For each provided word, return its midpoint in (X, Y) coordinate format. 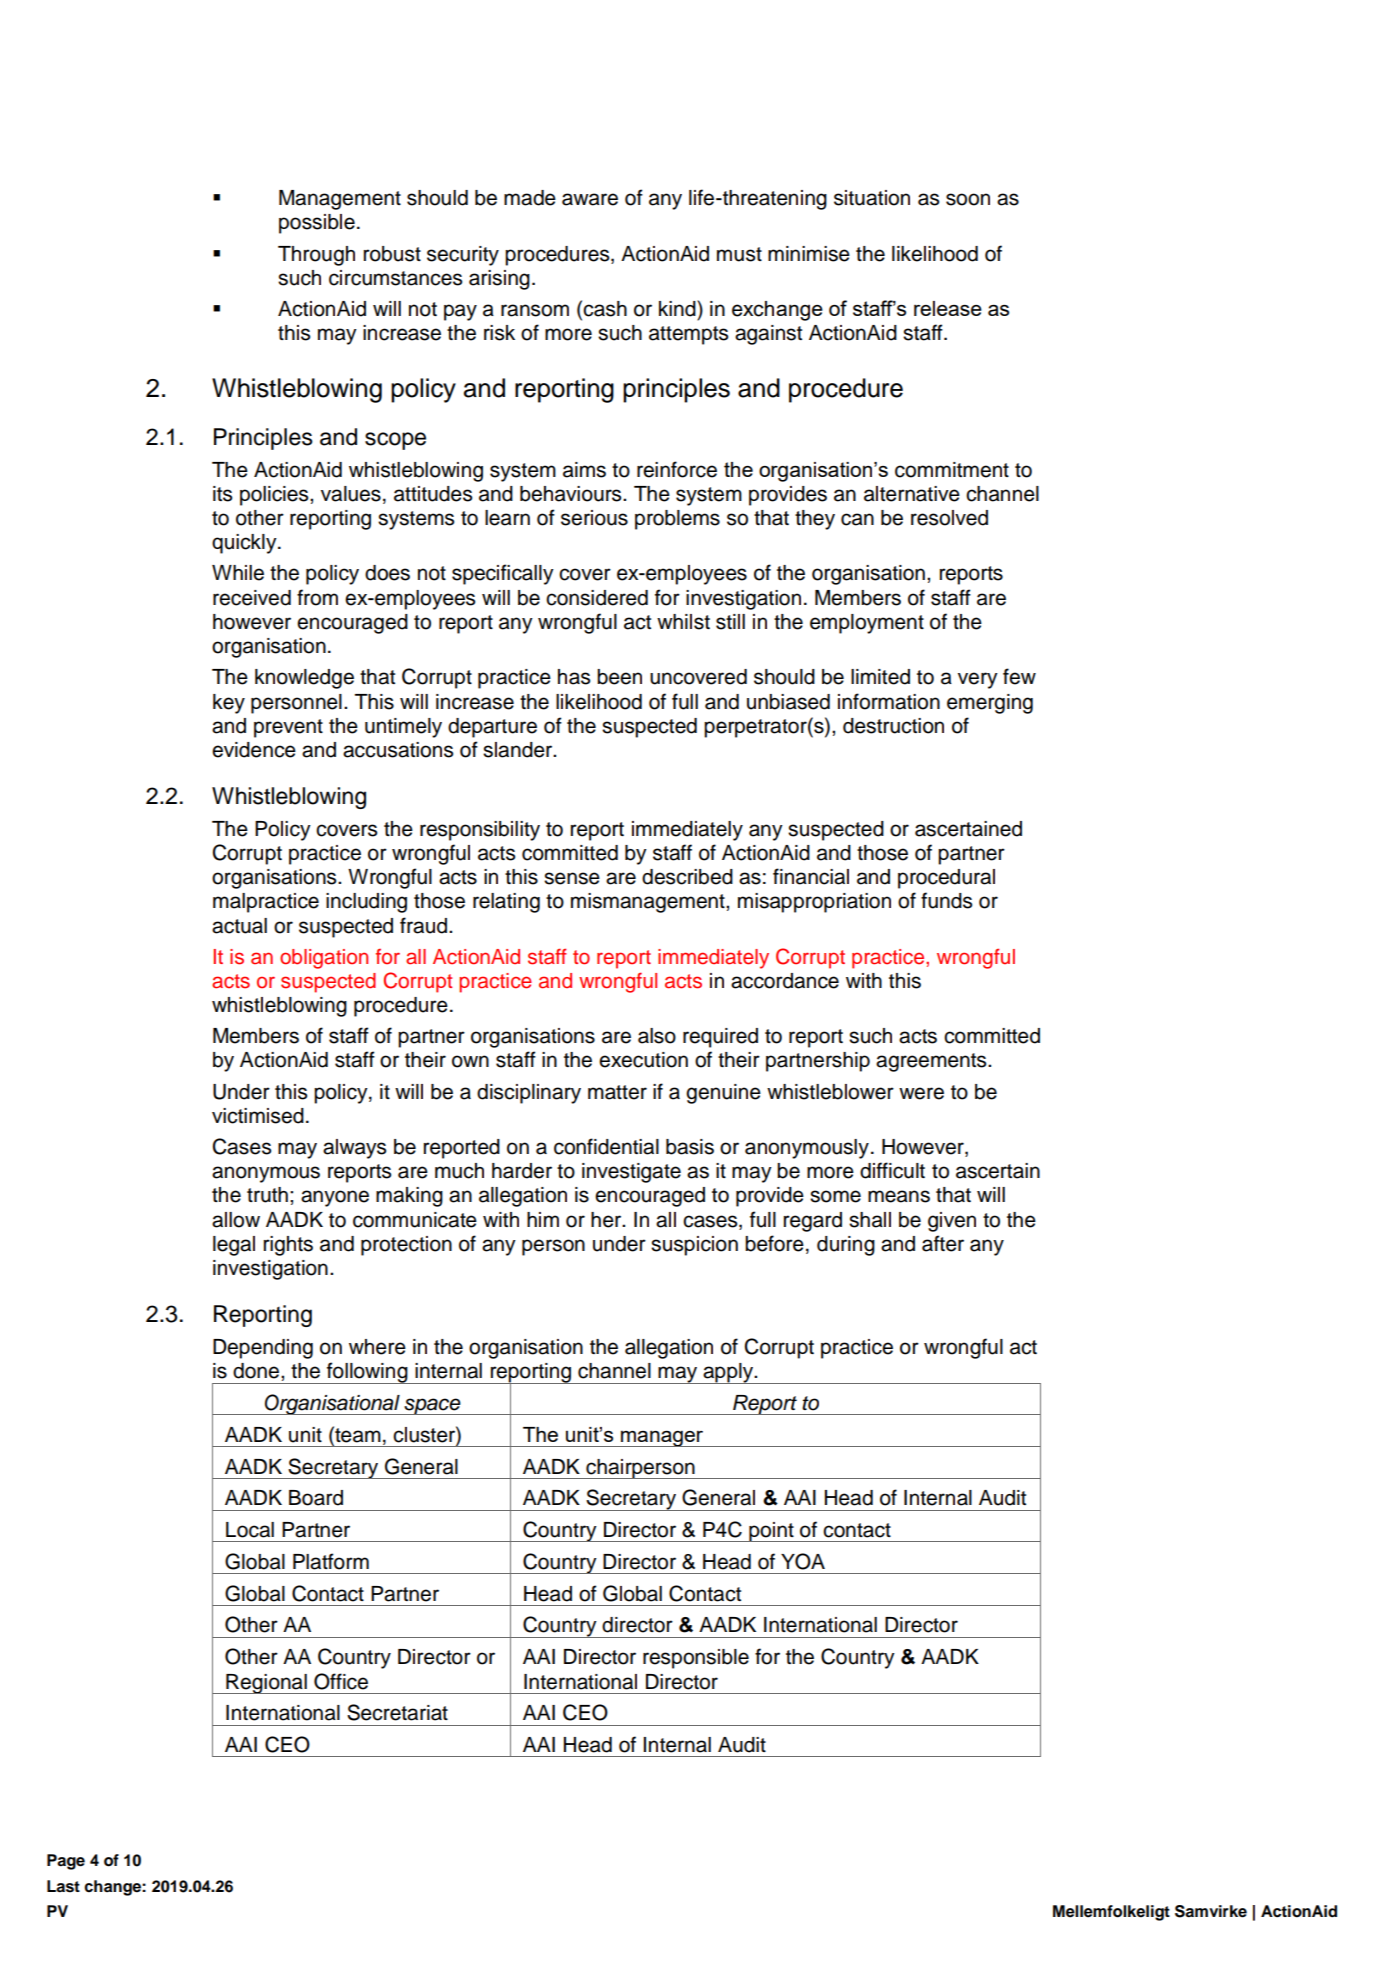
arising (499, 280)
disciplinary (529, 1094)
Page (66, 1862)
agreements (932, 1062)
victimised (258, 1116)
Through (316, 256)
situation (872, 198)
